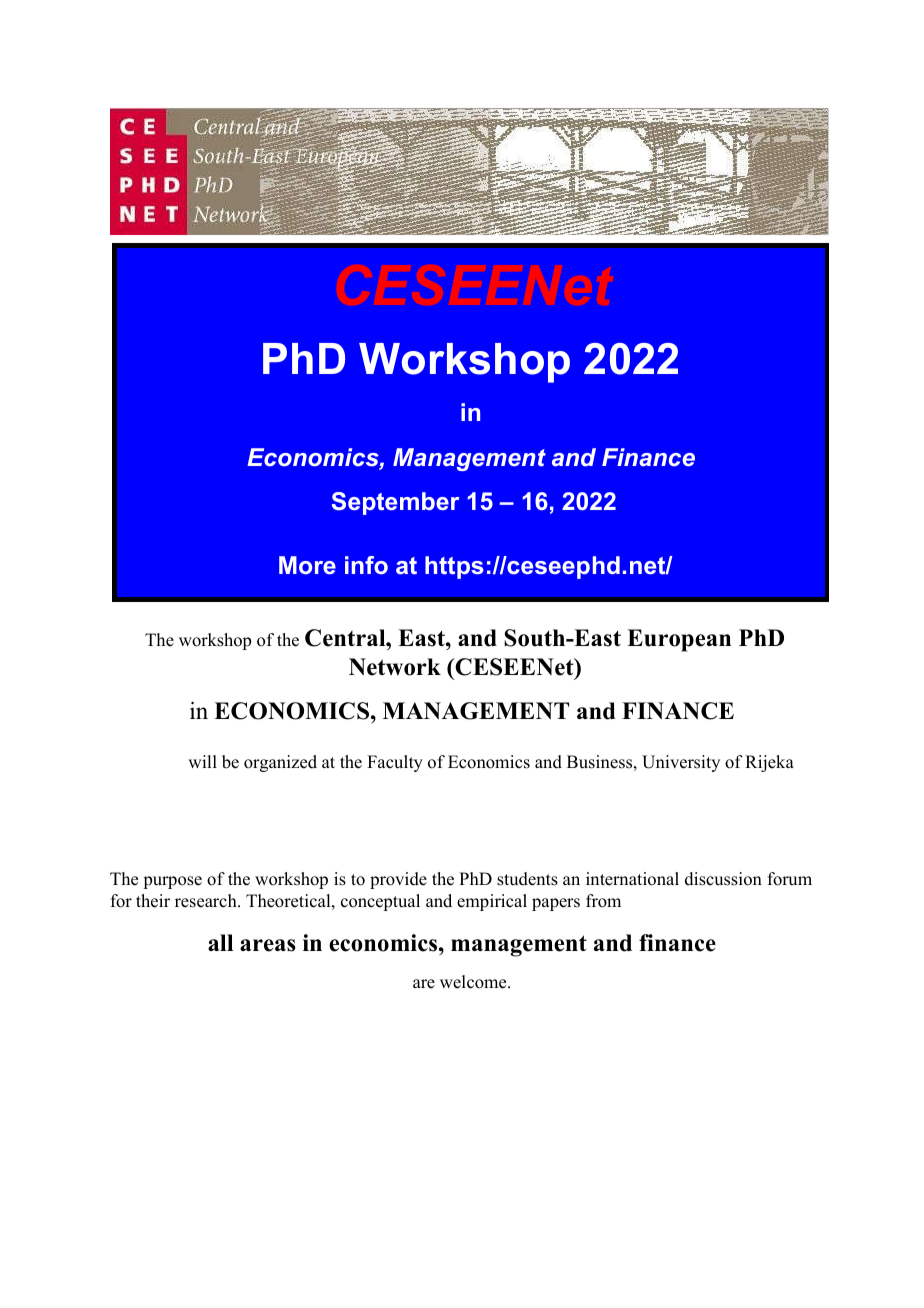 Image resolution: width=924 pixels, height=1308 pixels. What do you see at coordinates (395, 763) in the screenshot?
I see `Faculty` at bounding box center [395, 763].
